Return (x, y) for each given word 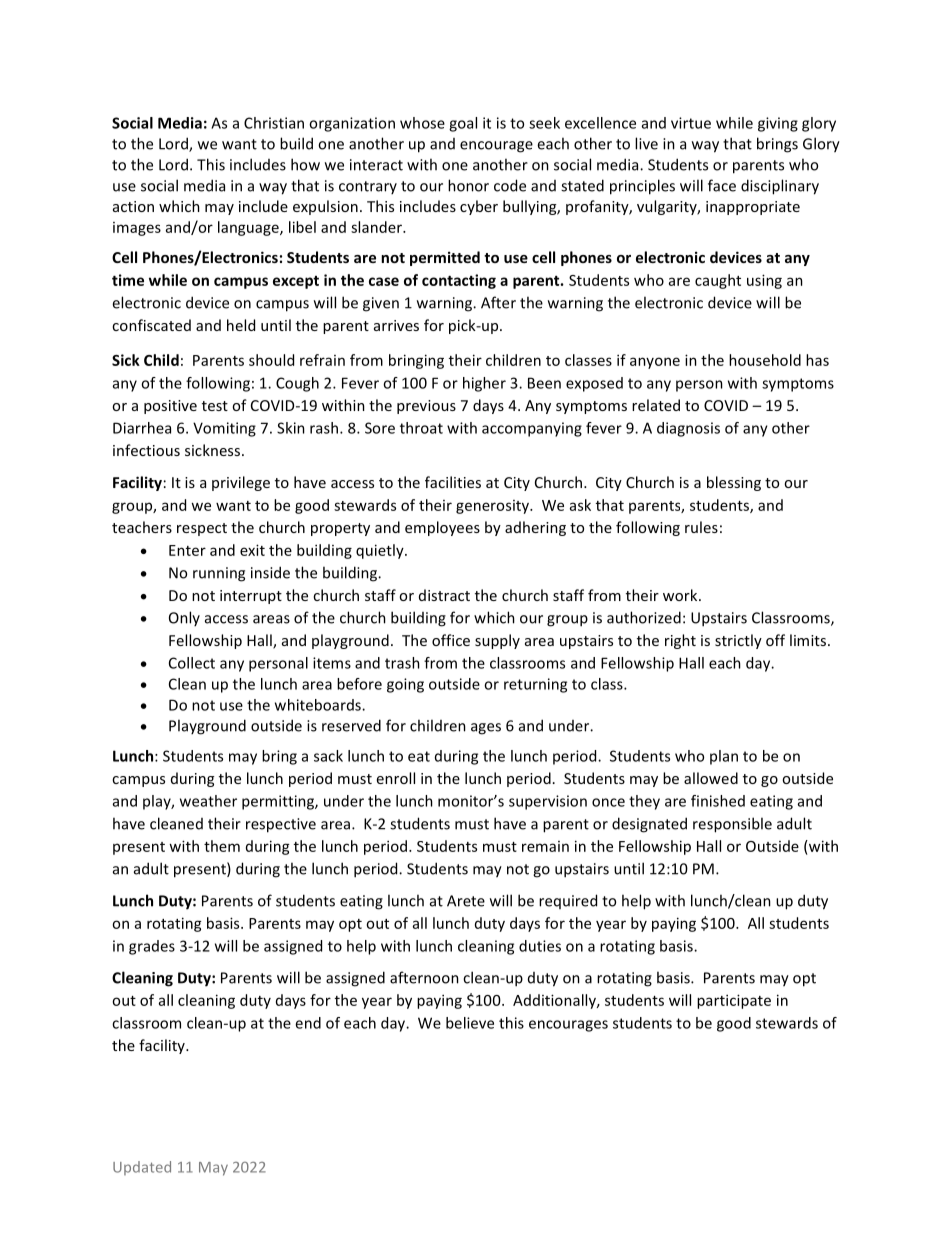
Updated (142, 1168)
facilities (453, 482)
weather (208, 801)
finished (718, 801)
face (722, 185)
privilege (241, 483)
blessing (734, 483)
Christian (274, 123)
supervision (548, 802)
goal (463, 124)
